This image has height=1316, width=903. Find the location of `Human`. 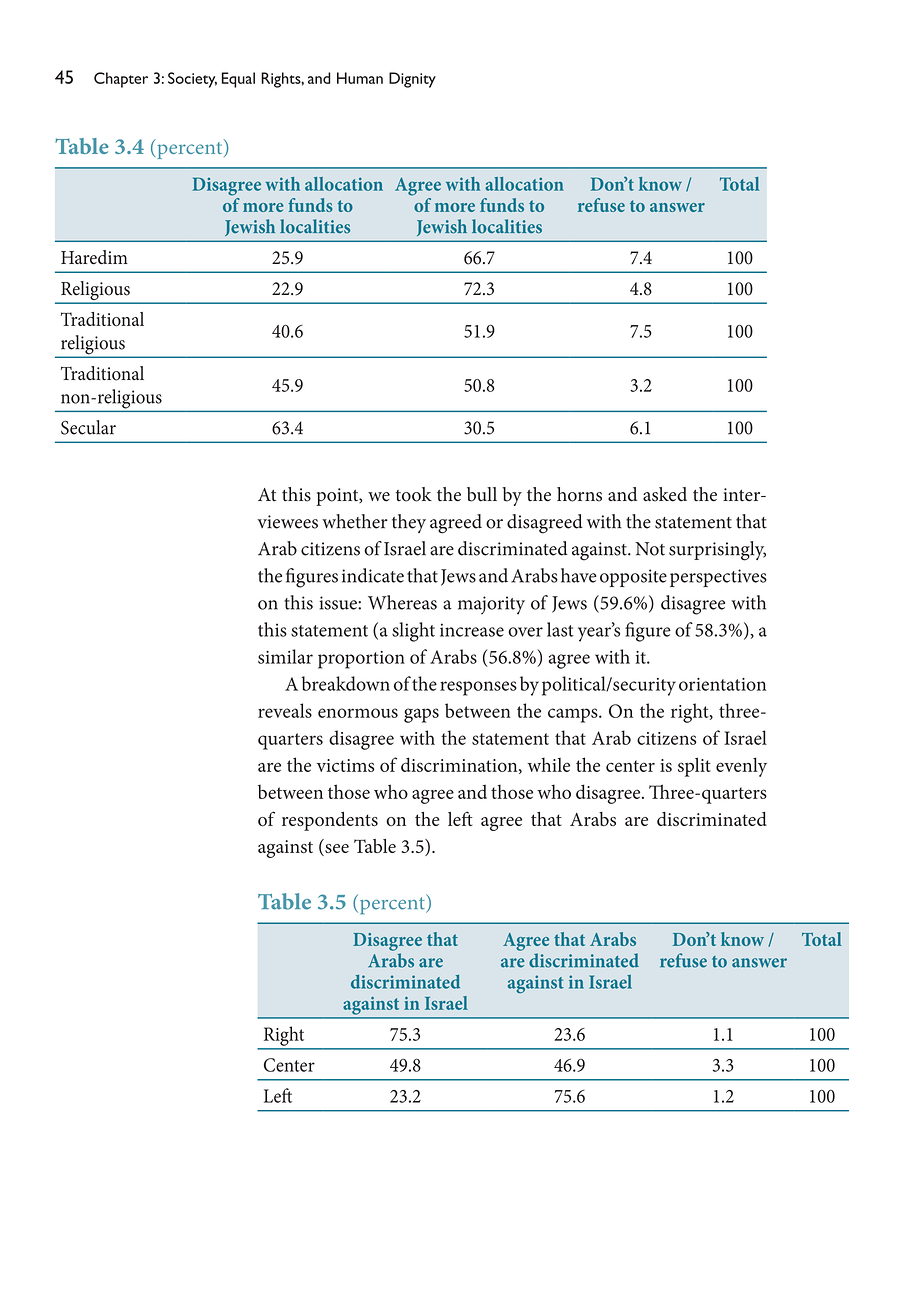

Human is located at coordinates (360, 78).
